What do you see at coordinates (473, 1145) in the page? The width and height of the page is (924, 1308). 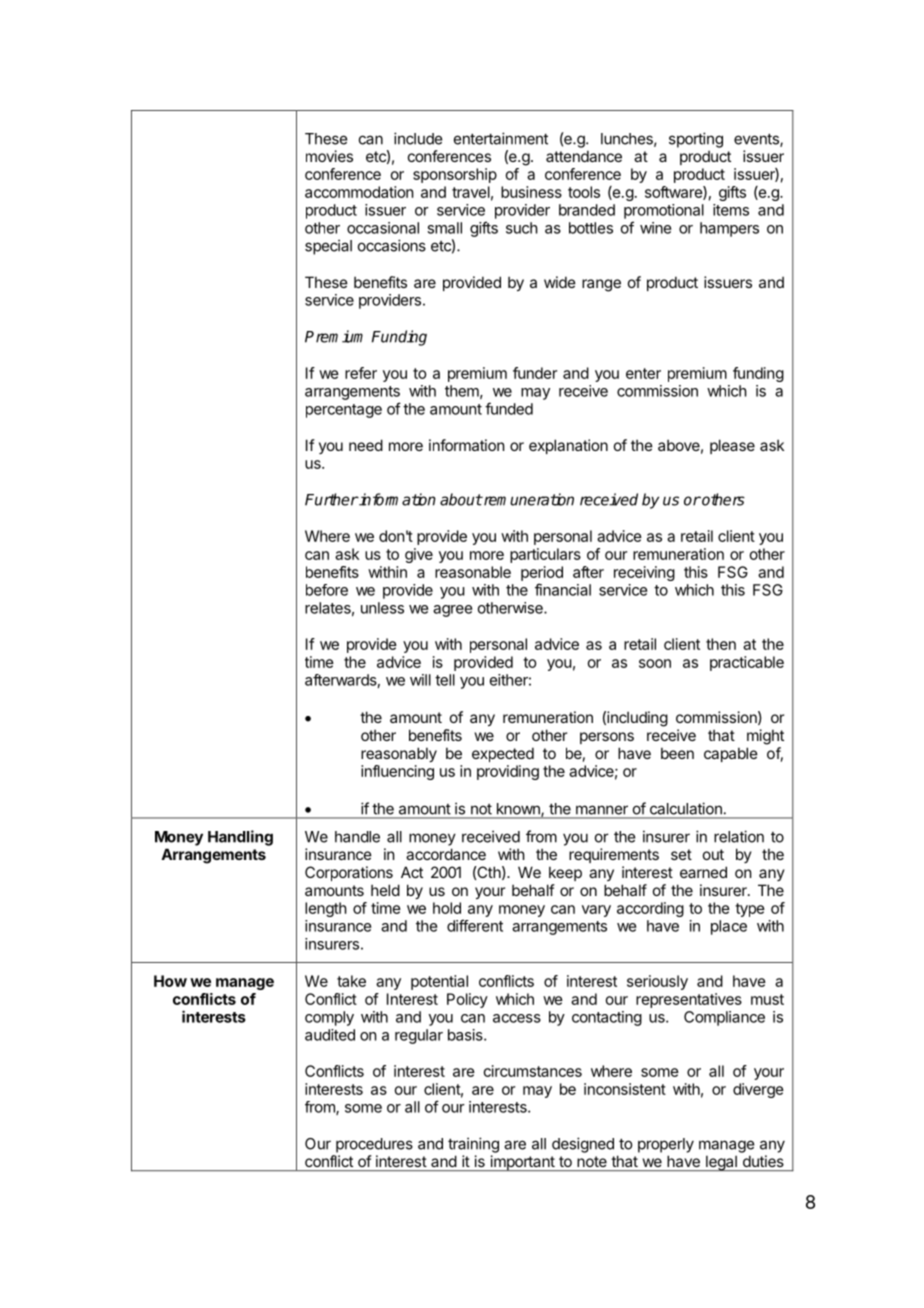 I see `training` at bounding box center [473, 1145].
